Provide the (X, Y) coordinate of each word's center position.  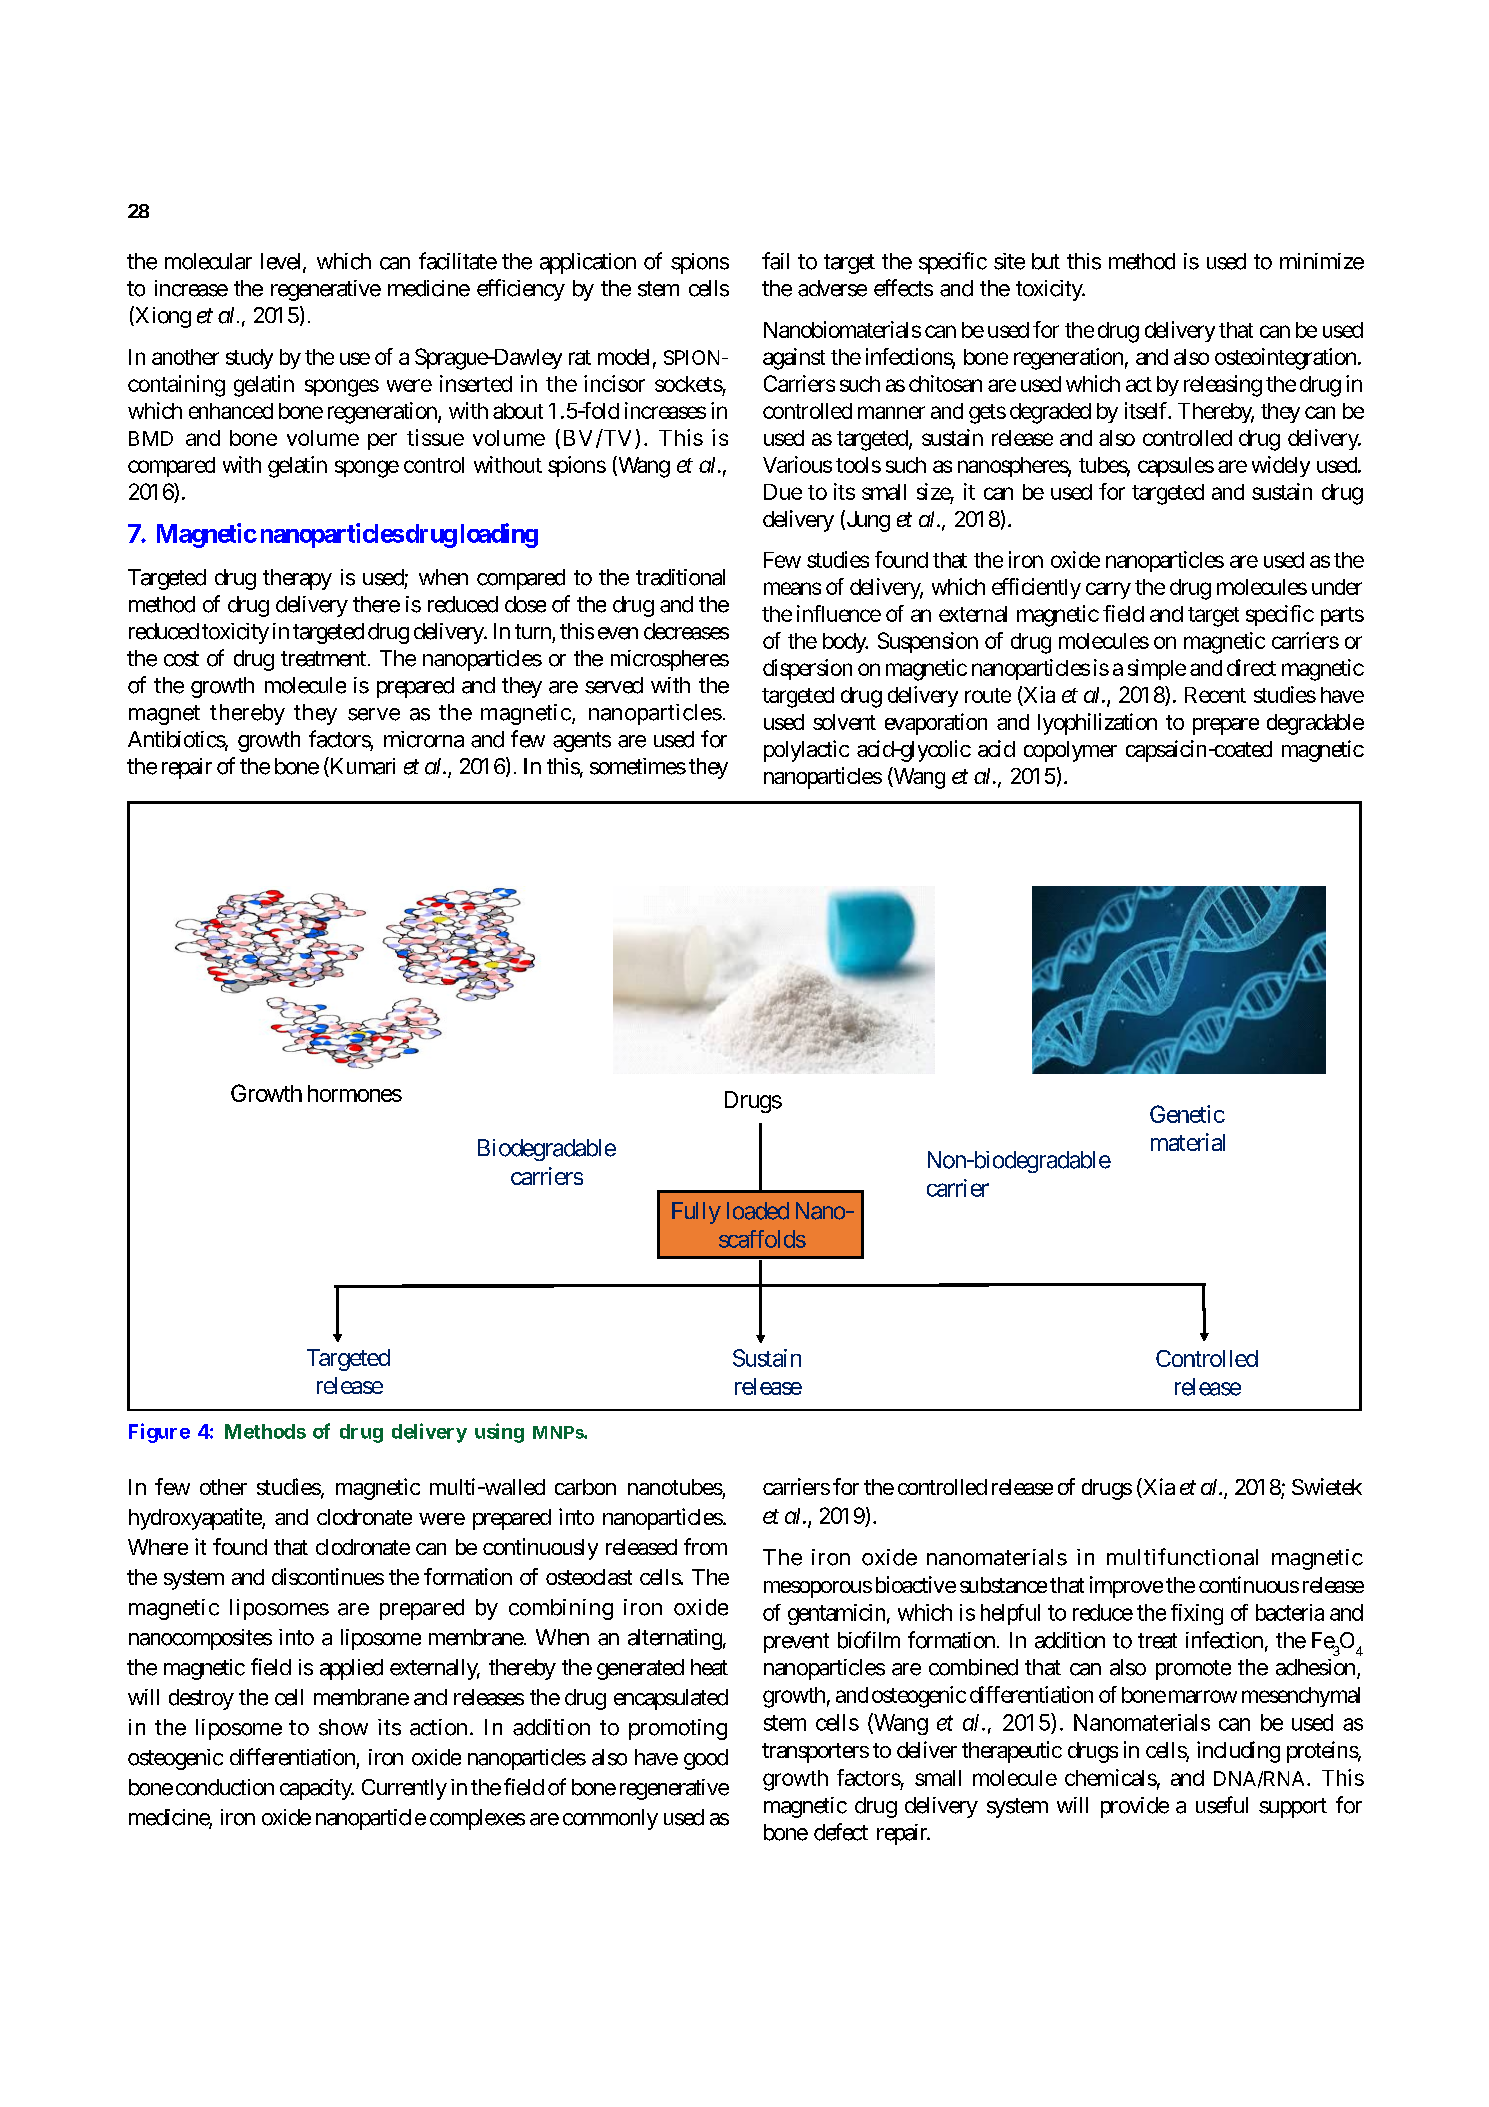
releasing (1223, 386)
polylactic (806, 751)
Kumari (361, 767)
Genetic (1187, 1114)
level (282, 262)
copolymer (1070, 751)
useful (1222, 1805)
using (499, 1433)
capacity (317, 1789)
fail (775, 261)
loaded (758, 1211)
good (706, 1759)
